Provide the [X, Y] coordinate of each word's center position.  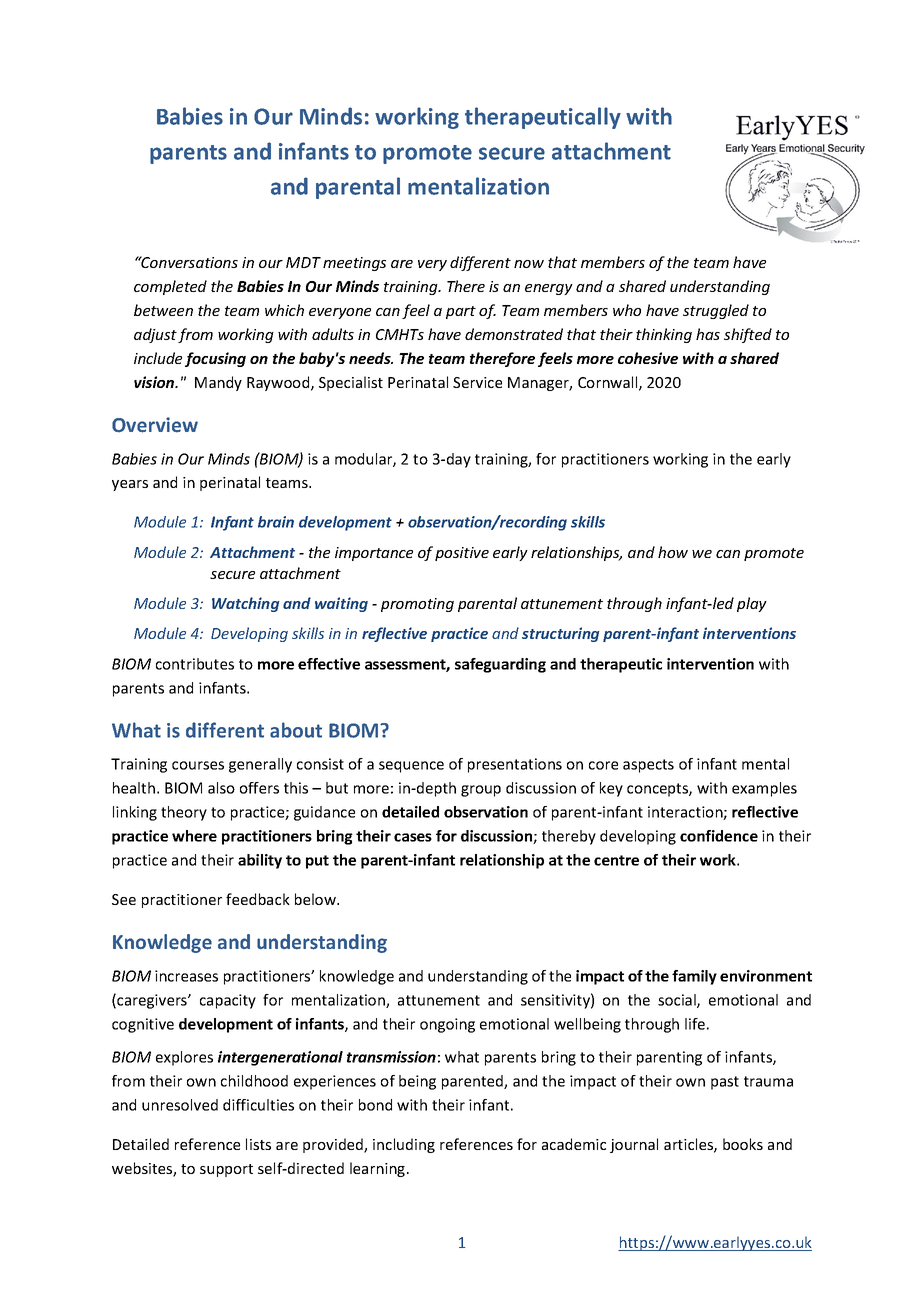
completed [170, 287]
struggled [716, 311]
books [743, 1144]
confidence [719, 836]
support [226, 1170]
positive [462, 554]
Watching [245, 604]
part [461, 312]
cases [413, 837]
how [673, 552]
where [194, 836]
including [404, 1145]
